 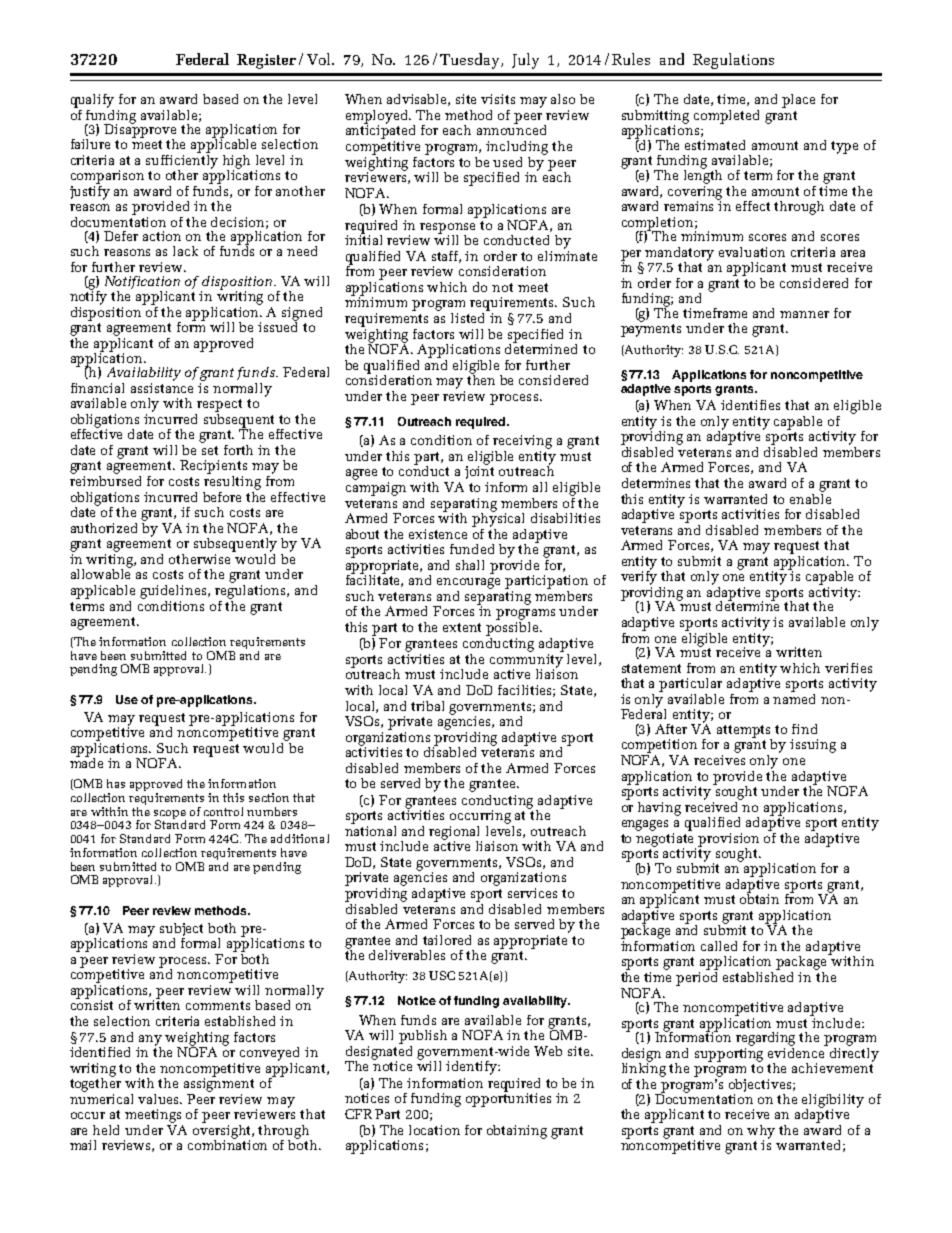 What do you see at coordinates (468, 583) in the document?
I see `encourage` at bounding box center [468, 583].
